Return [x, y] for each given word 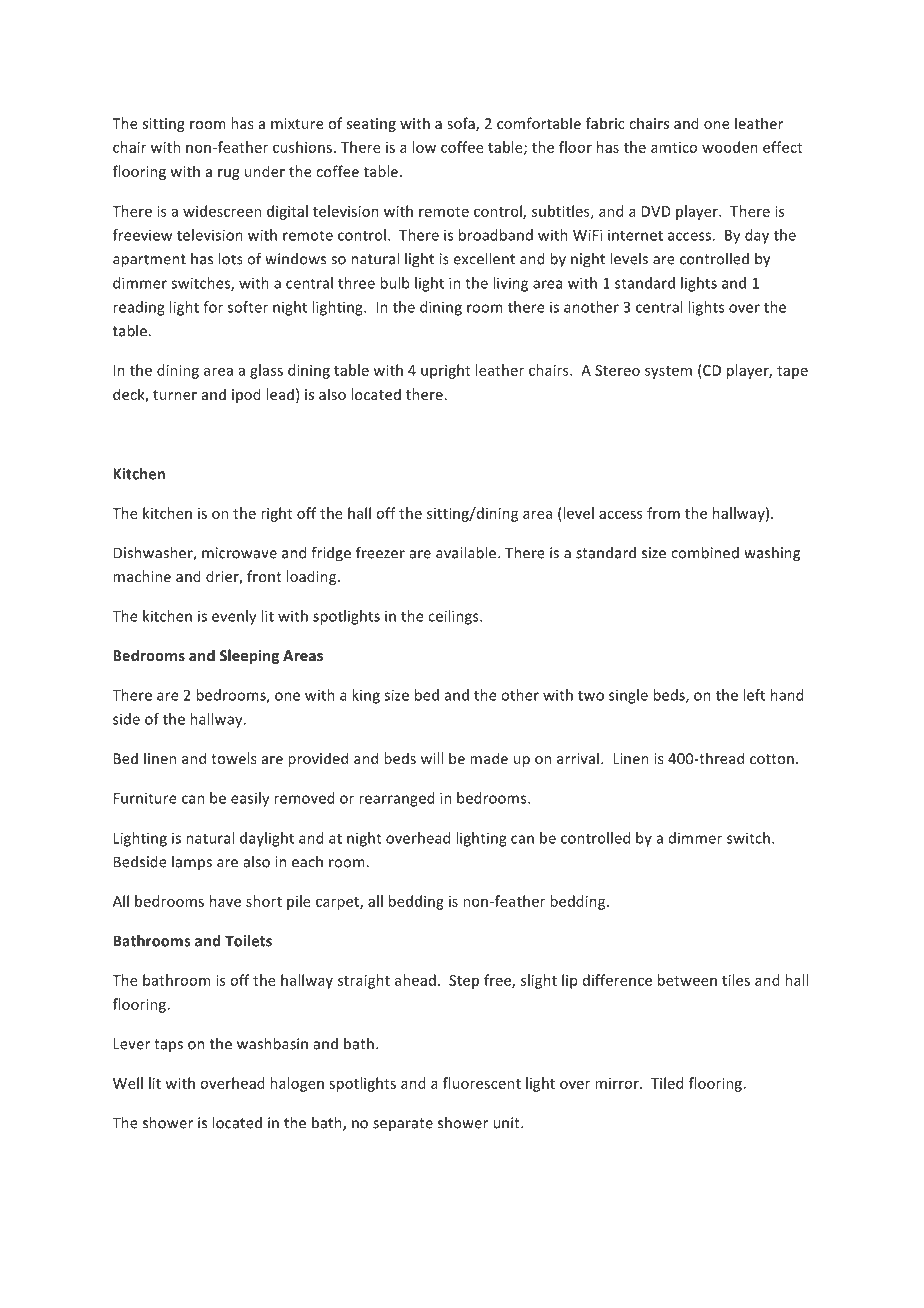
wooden [730, 147]
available [466, 553]
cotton [772, 759]
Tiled [667, 1083]
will [432, 758]
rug [229, 174]
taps [168, 1045]
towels [234, 758]
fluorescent [482, 1083]
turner [175, 395]
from [663, 513]
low [424, 147]
